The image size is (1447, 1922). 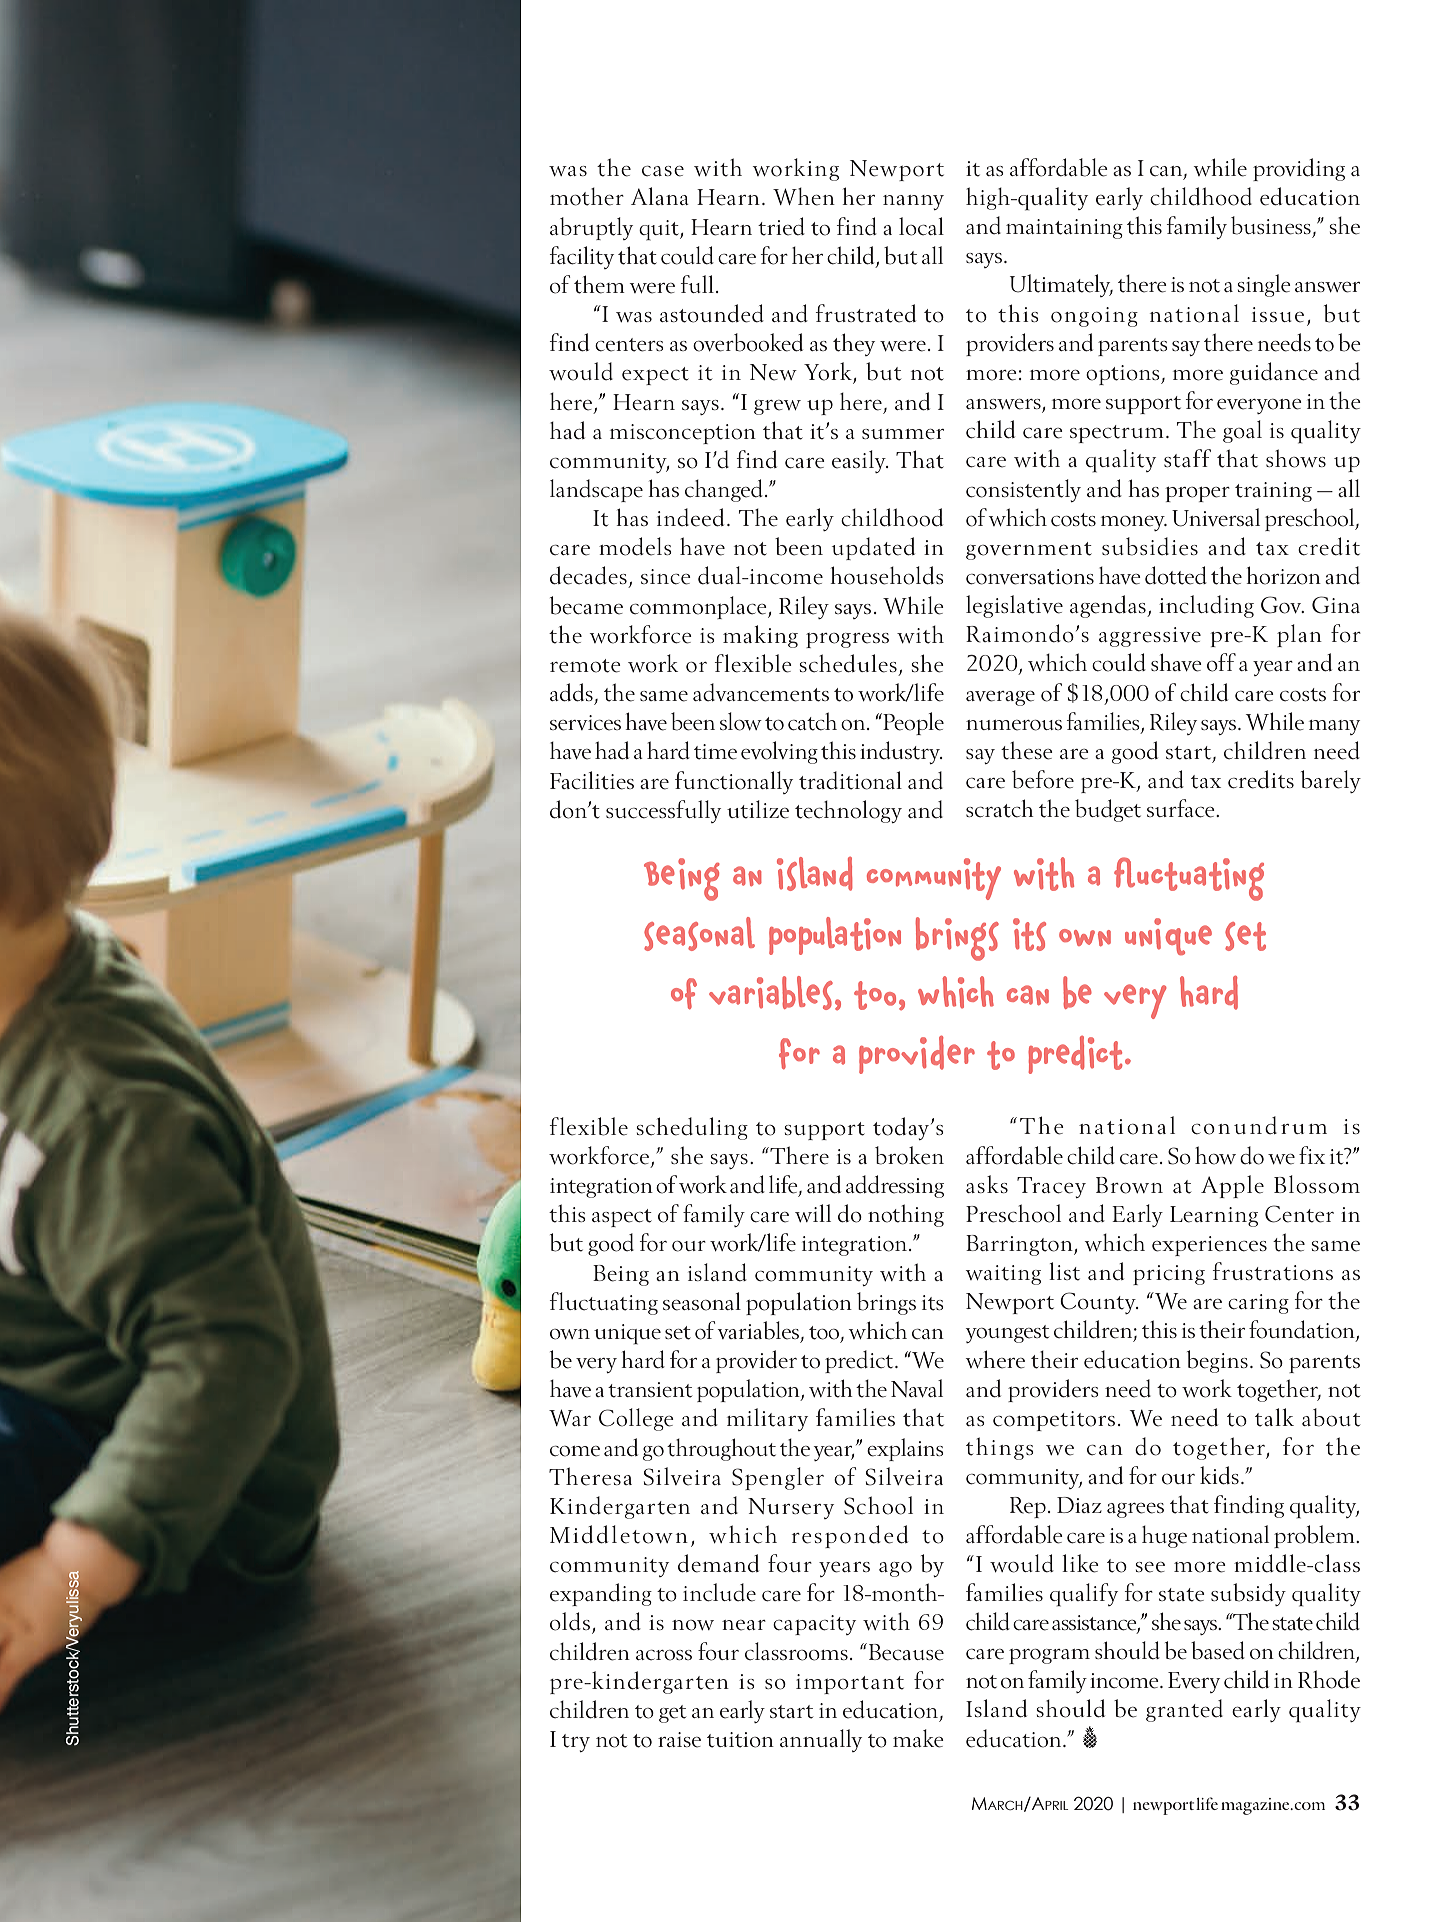 What do you see at coordinates (987, 1184) in the document?
I see `asks` at bounding box center [987, 1184].
